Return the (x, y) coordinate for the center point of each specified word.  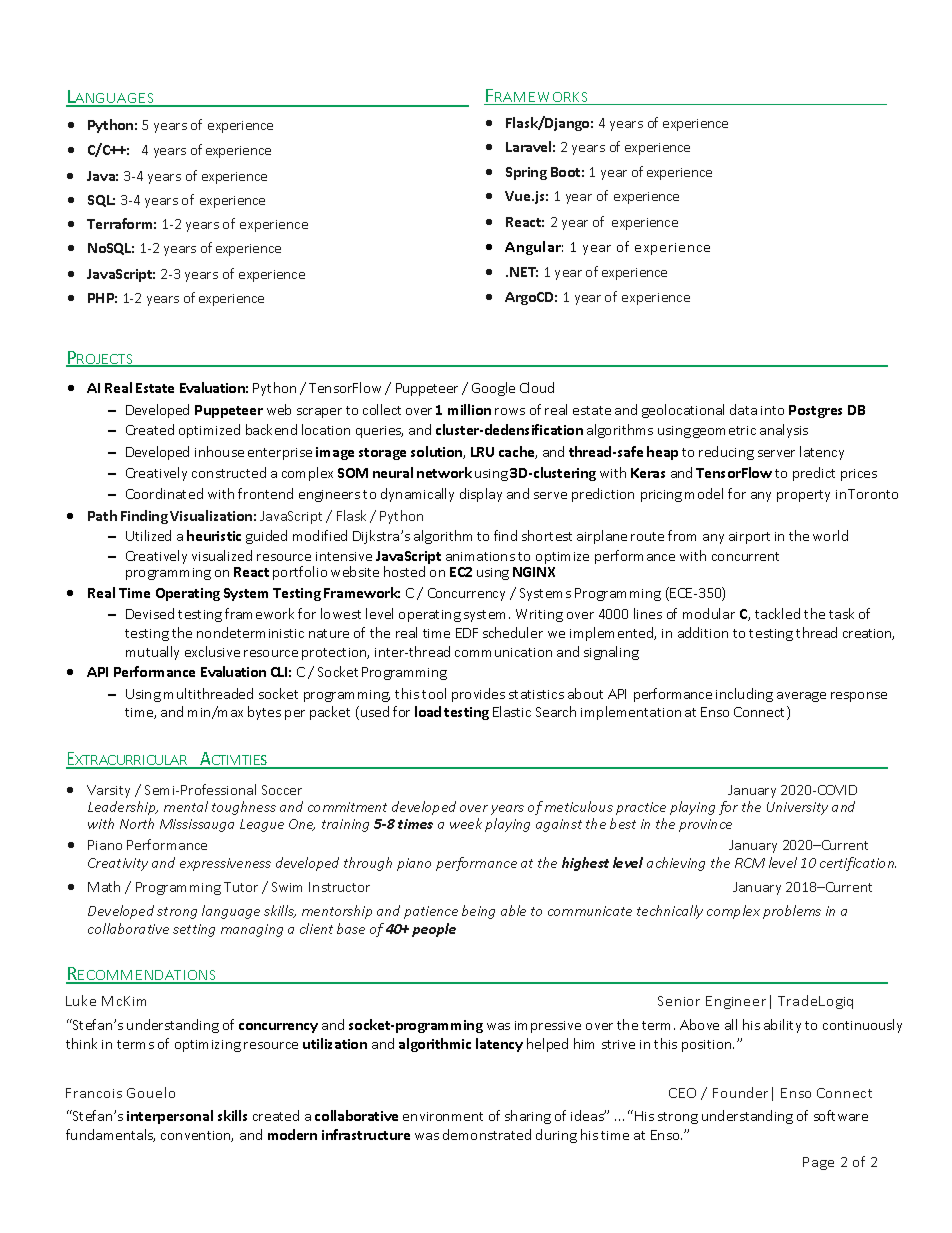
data (743, 409)
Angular (534, 248)
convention (197, 1136)
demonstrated (487, 1134)
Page (818, 1163)
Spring (526, 173)
